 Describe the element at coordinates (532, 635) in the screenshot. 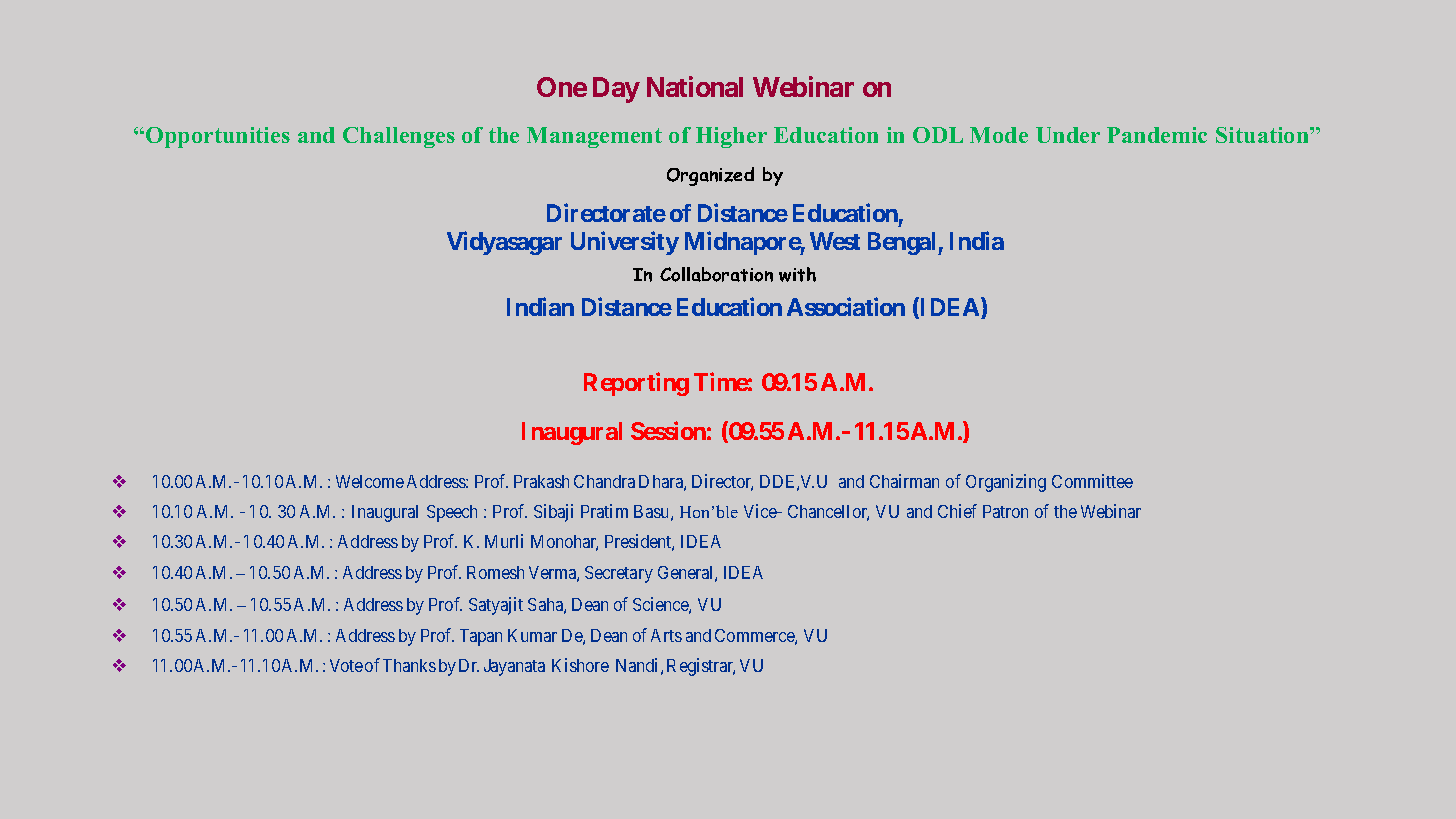

I see `Kumar` at that location.
